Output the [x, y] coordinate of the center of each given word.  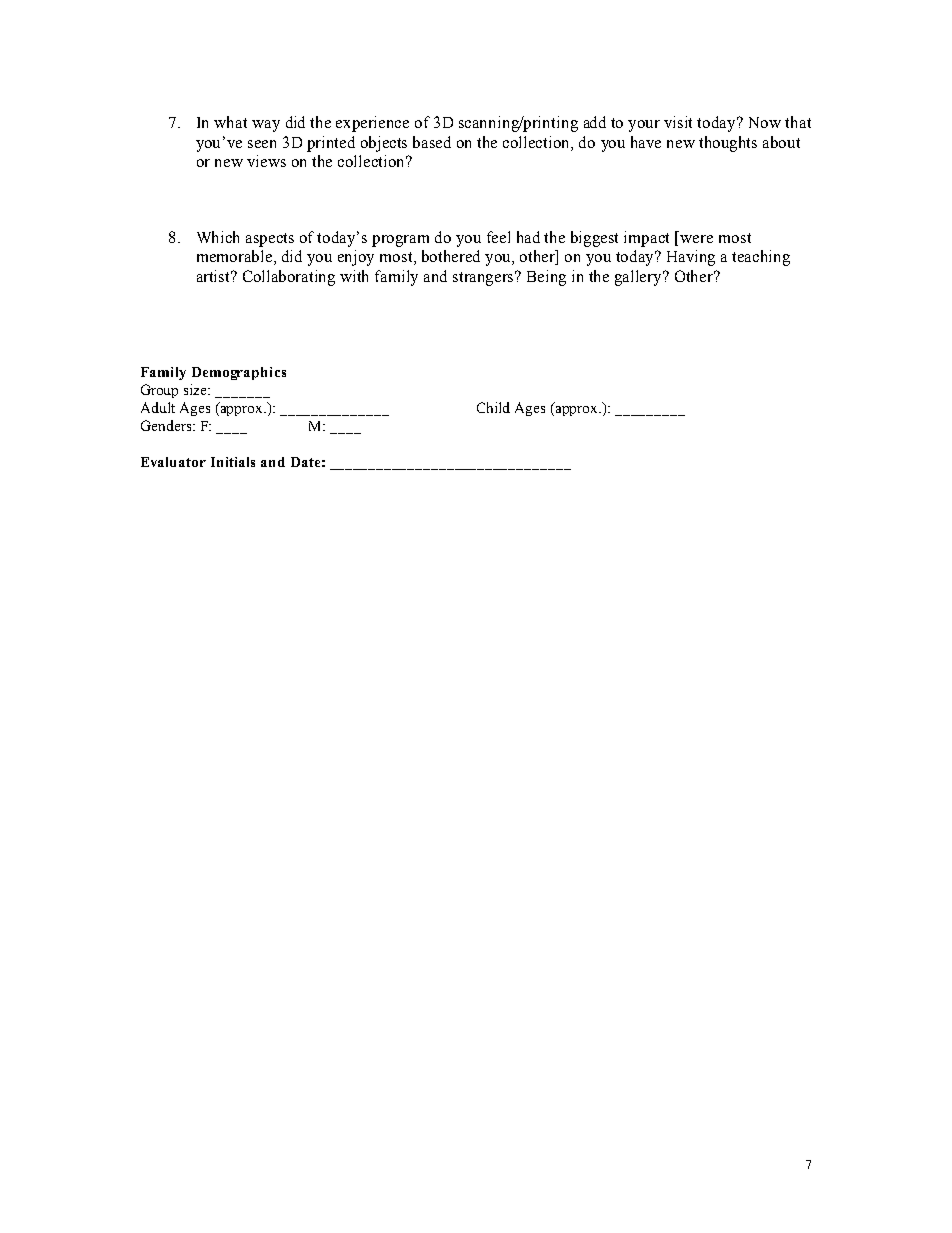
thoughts [728, 144]
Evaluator [173, 462]
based [432, 142]
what [230, 122]
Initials [233, 462]
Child [493, 407]
